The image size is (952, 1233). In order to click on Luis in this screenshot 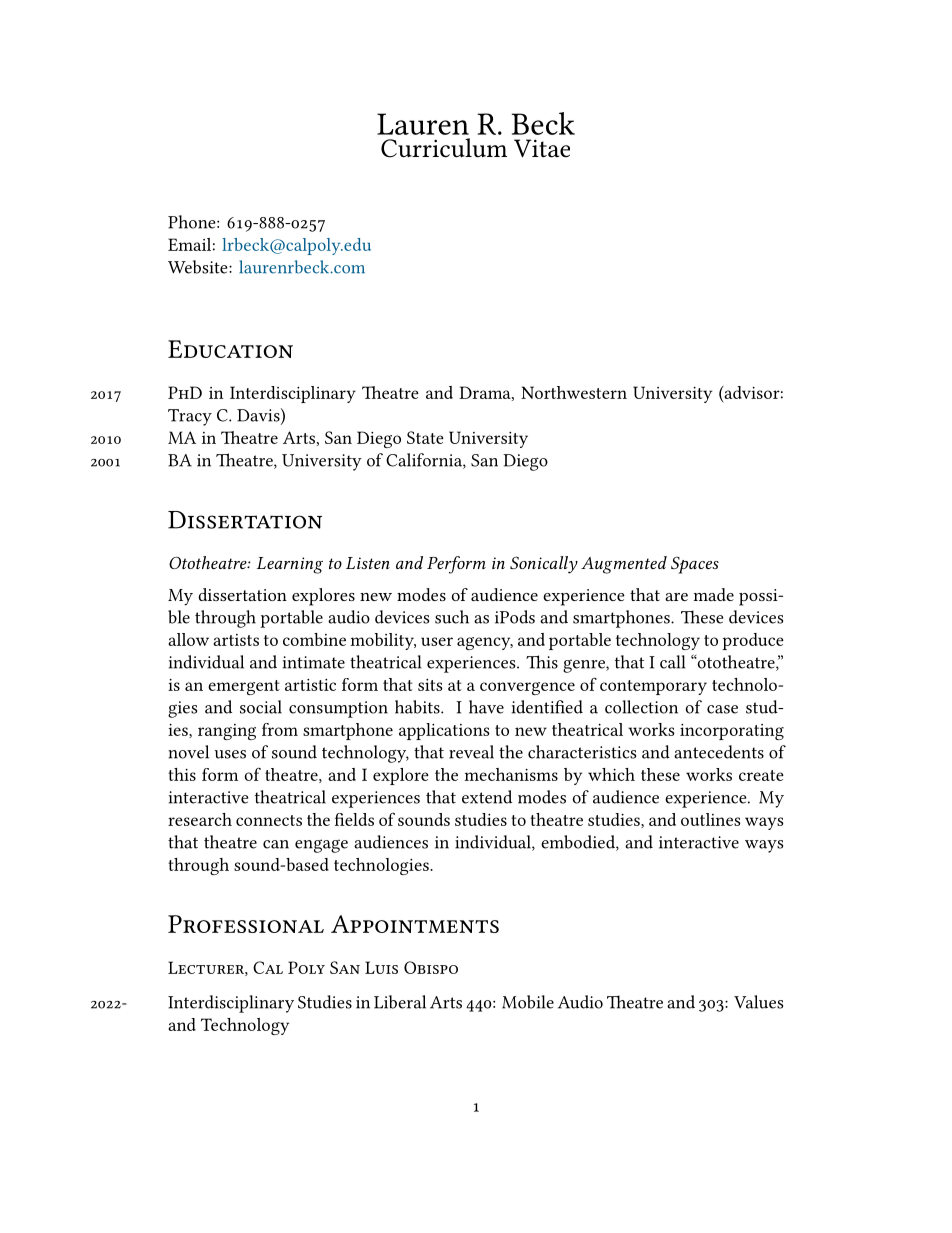, I will do `click(381, 967)`.
